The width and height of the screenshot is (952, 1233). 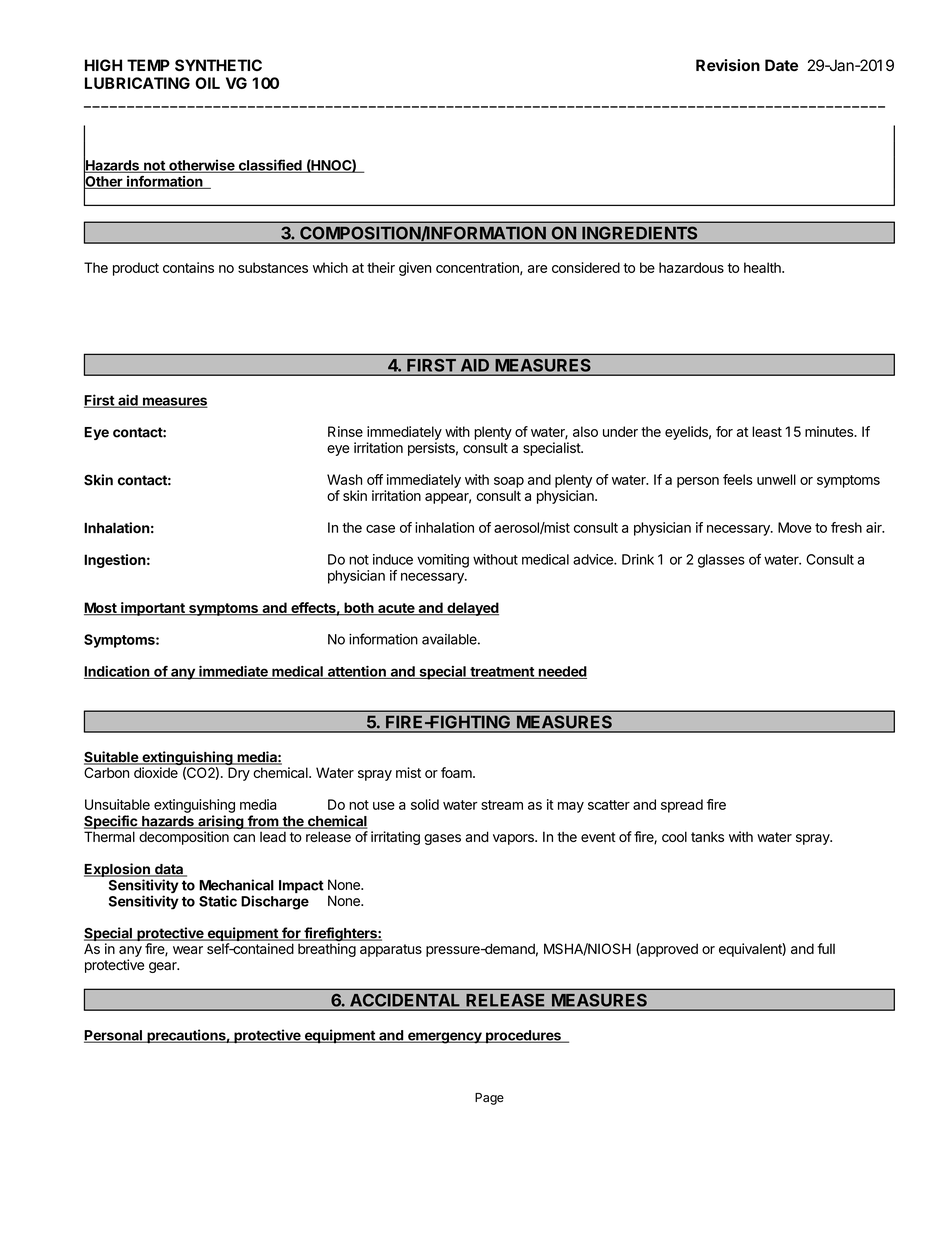 I want to click on are, so click(x=537, y=269).
